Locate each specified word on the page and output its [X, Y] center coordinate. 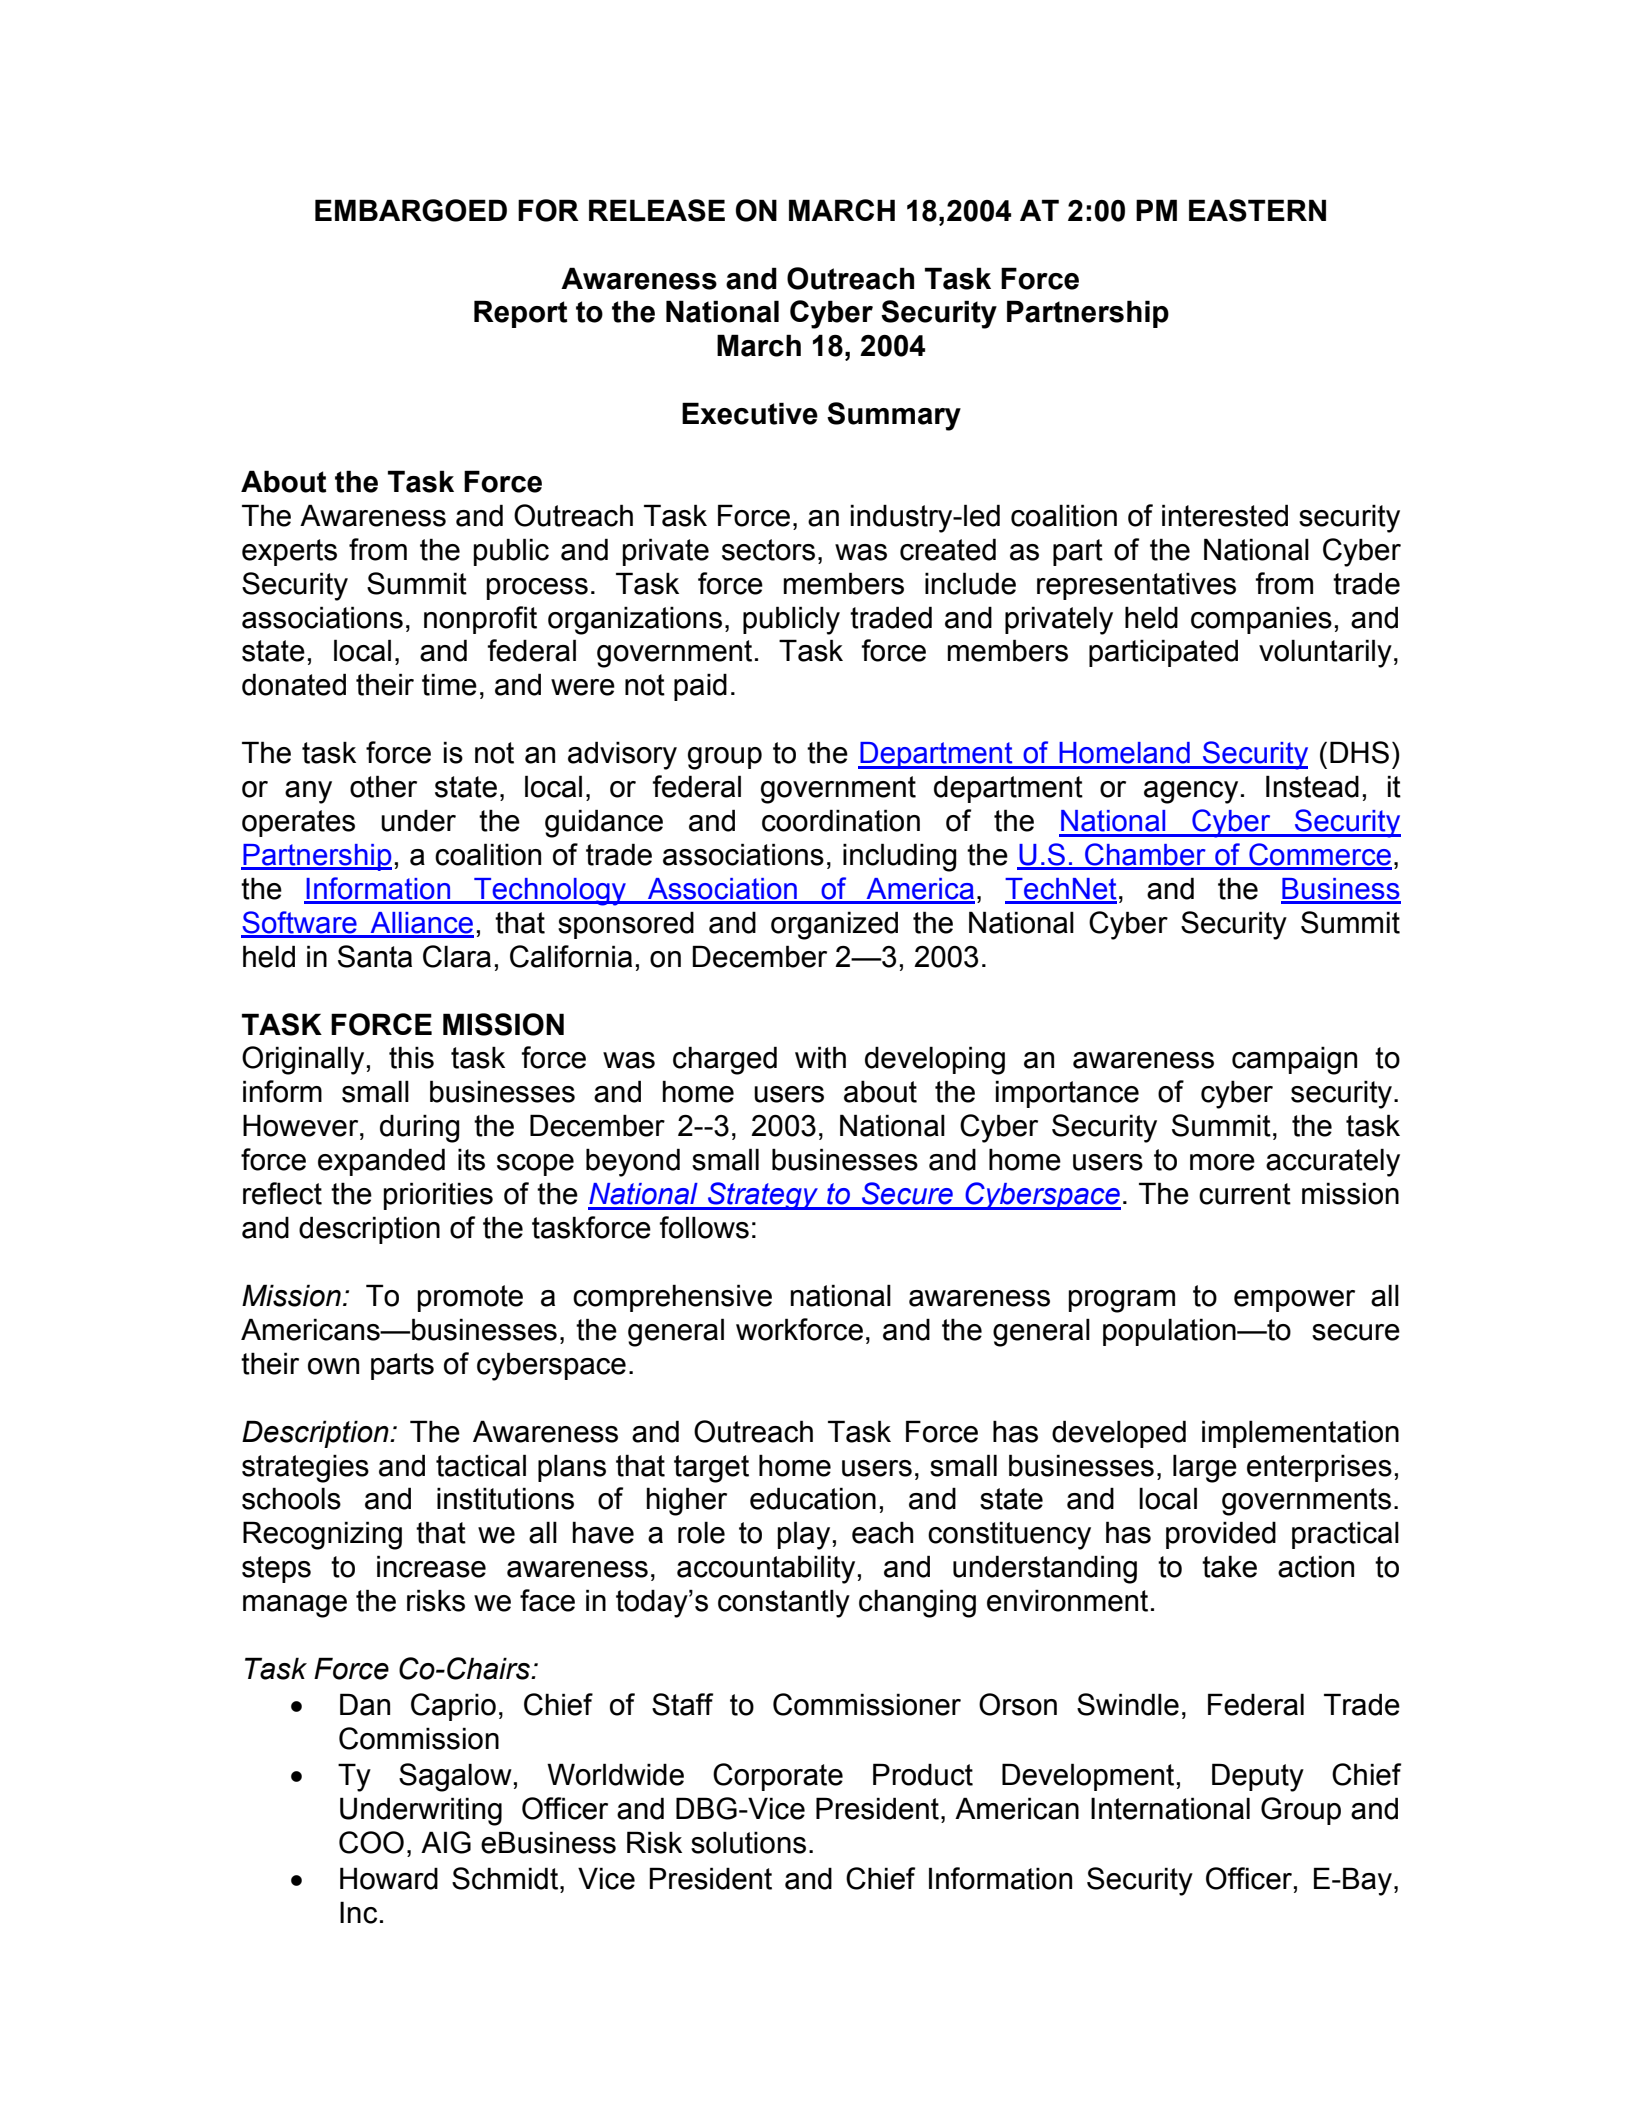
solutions [748, 1842]
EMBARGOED [411, 210]
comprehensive [672, 1298]
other [383, 786]
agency [1191, 792]
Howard [389, 1878]
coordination [841, 820]
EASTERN [1257, 210]
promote [470, 1298]
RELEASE [657, 210]
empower [1294, 1301]
